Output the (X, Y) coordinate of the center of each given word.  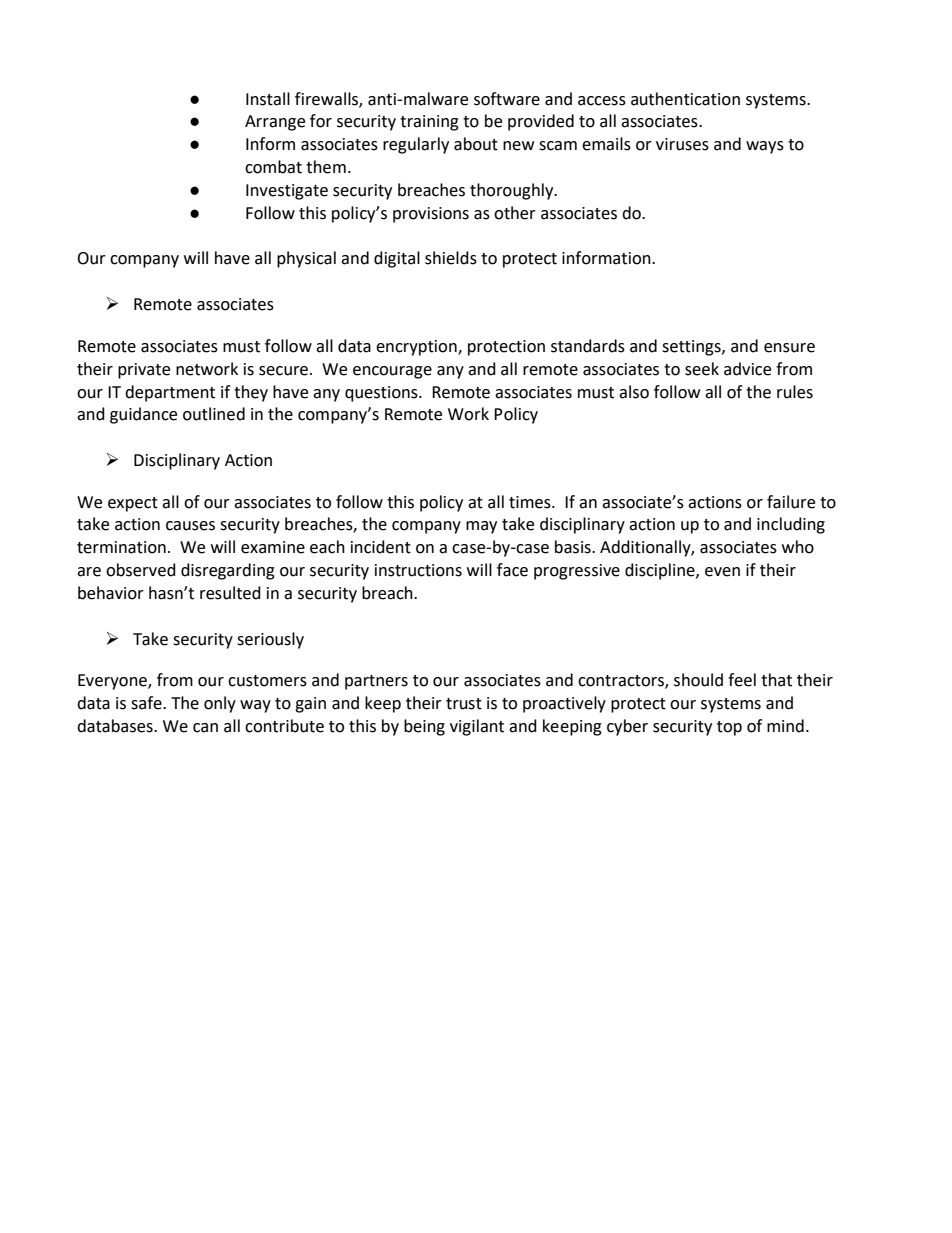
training (429, 123)
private (144, 371)
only (220, 704)
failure (791, 502)
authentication (685, 99)
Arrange (275, 123)
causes (190, 526)
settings (692, 348)
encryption (417, 348)
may (481, 527)
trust (464, 704)
